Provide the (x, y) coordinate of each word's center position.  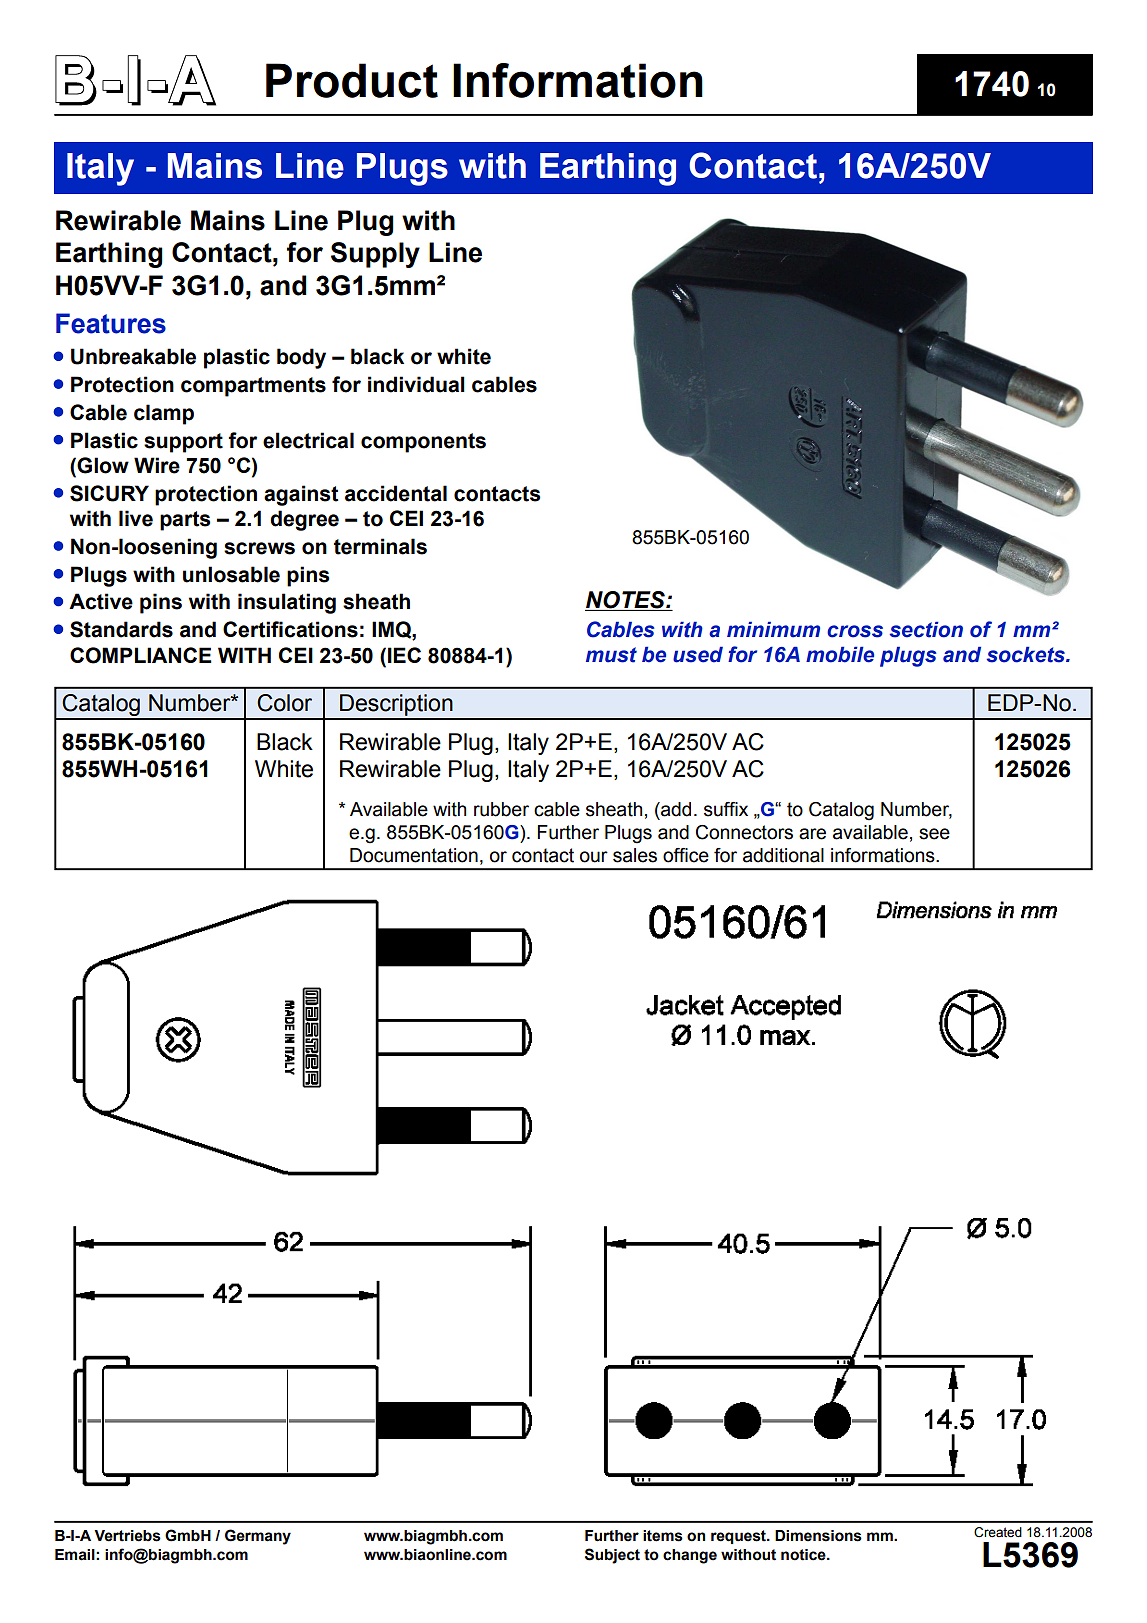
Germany (258, 1537)
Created (998, 1532)
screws (259, 548)
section (926, 630)
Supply (375, 255)
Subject (612, 1556)
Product (352, 80)
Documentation (414, 855)
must (611, 655)
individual (416, 384)
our (594, 857)
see (934, 834)
